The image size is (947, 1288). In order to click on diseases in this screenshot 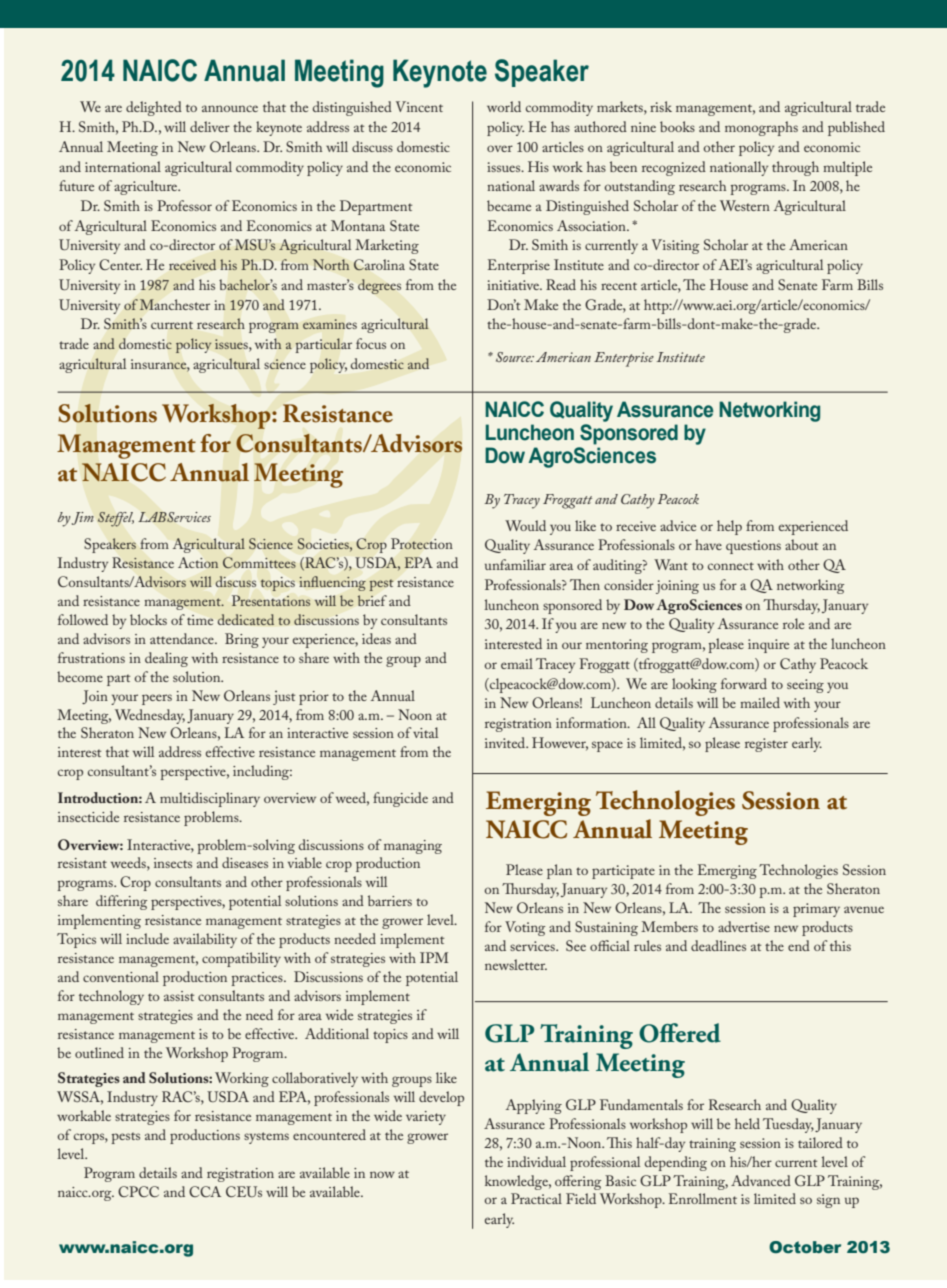, I will do `click(245, 862)`.
